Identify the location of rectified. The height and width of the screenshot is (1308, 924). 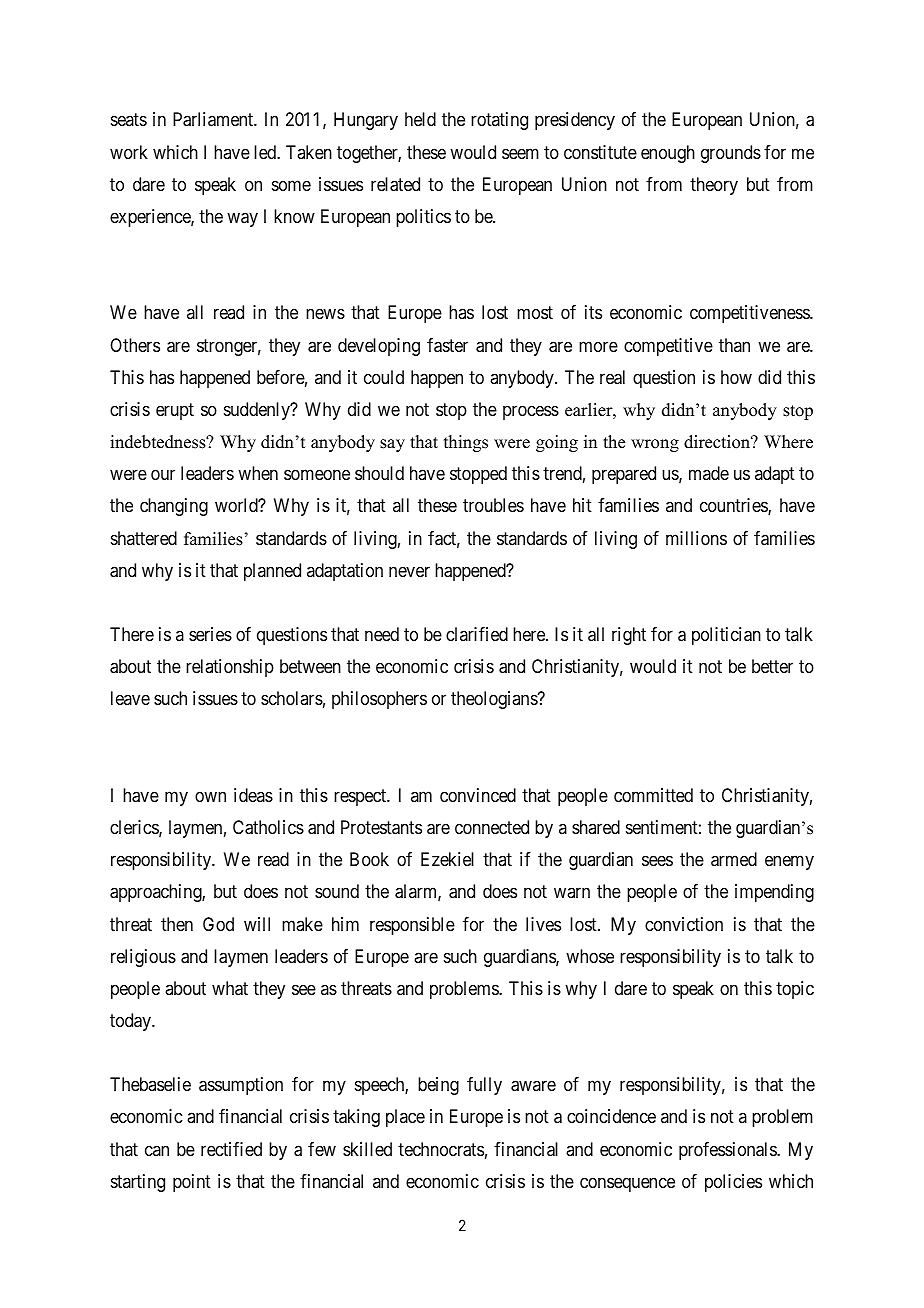
(231, 1149).
